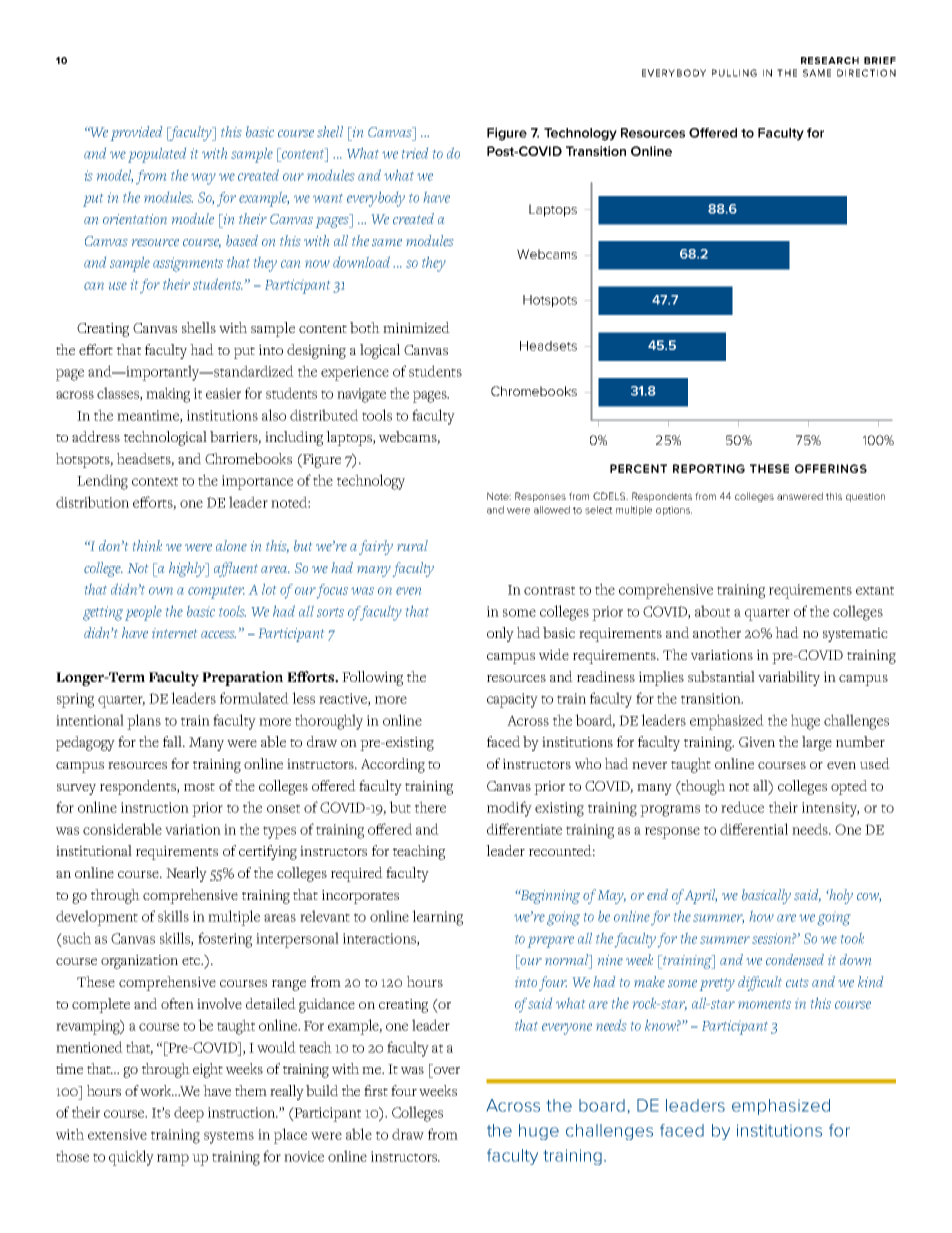 This screenshot has height=1233, width=952. Describe the element at coordinates (155, 481) in the screenshot. I see `context` at that location.
